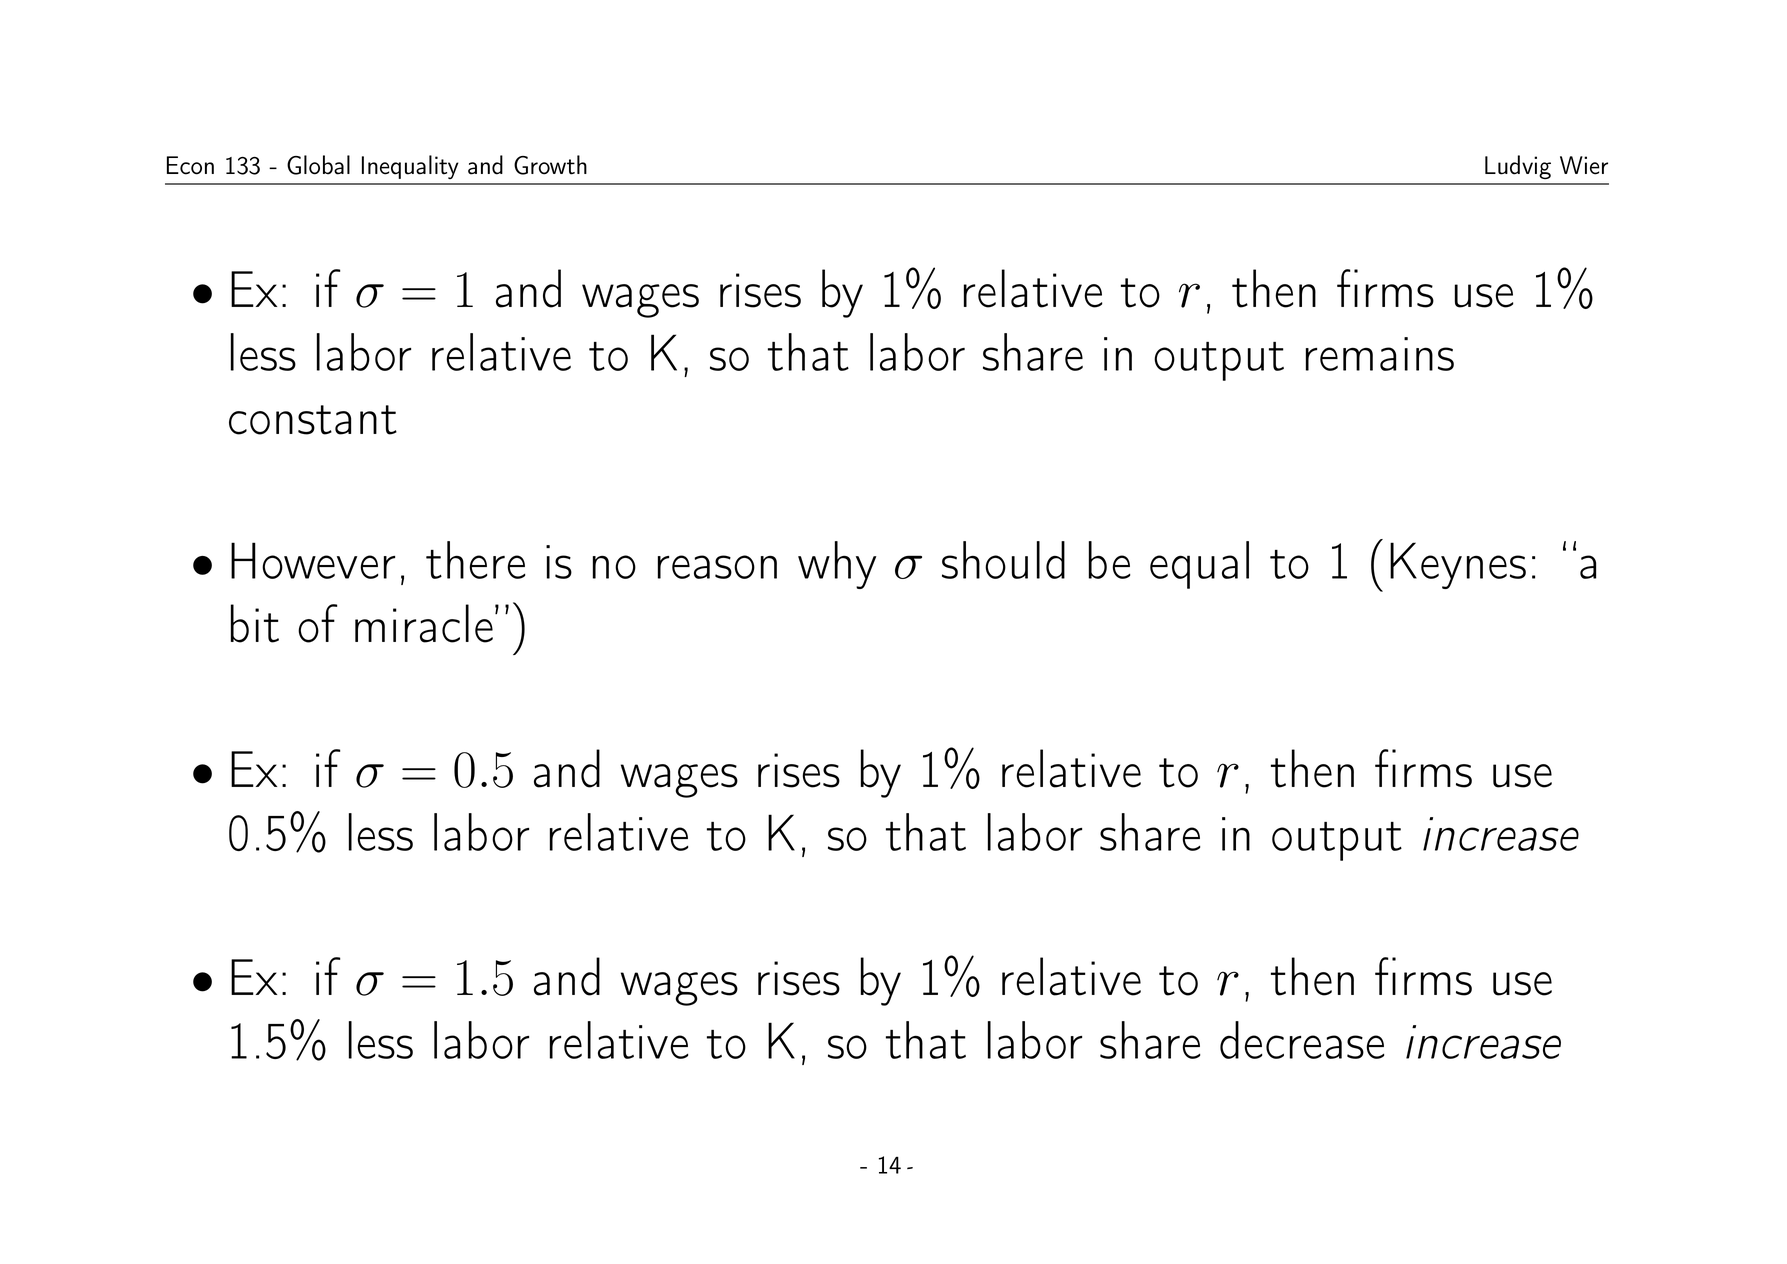 The height and width of the document is (1264, 1787). Describe the element at coordinates (1458, 565) in the document. I see `Keynes` at that location.
